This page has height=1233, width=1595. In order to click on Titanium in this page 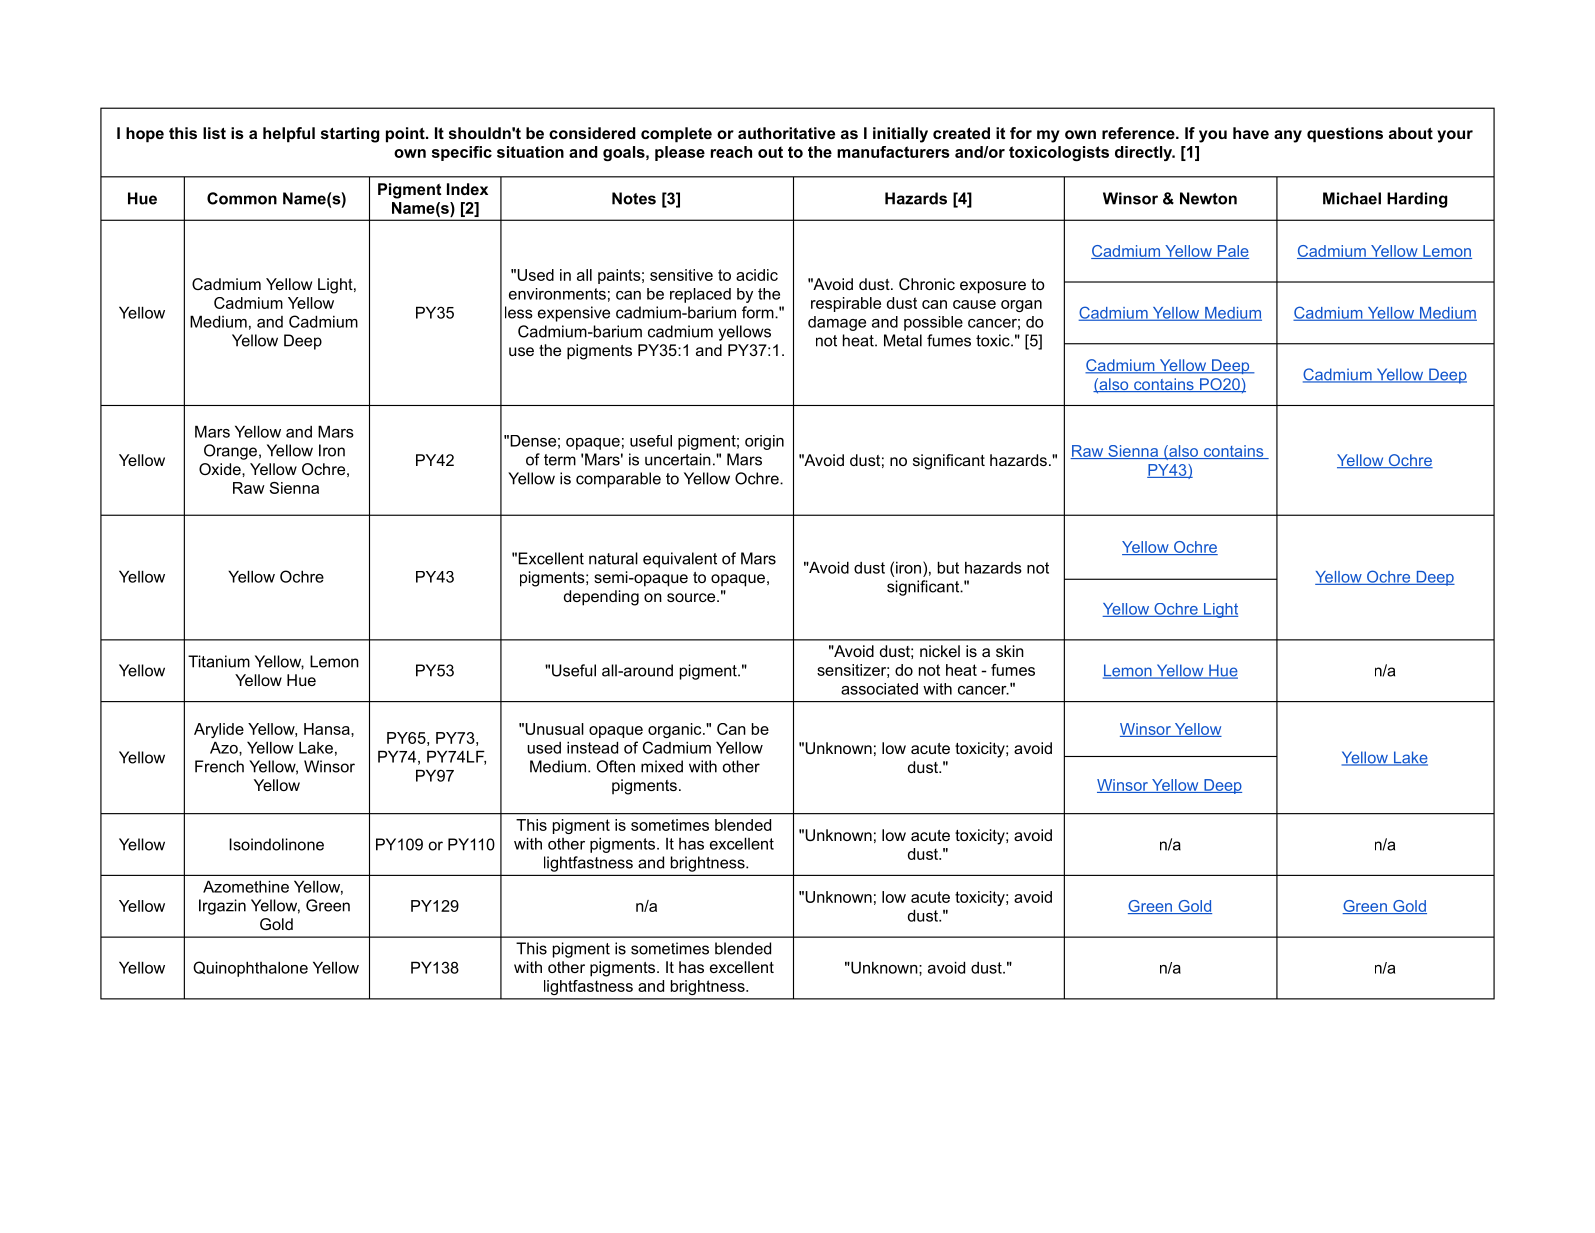, I will do `click(219, 661)`.
